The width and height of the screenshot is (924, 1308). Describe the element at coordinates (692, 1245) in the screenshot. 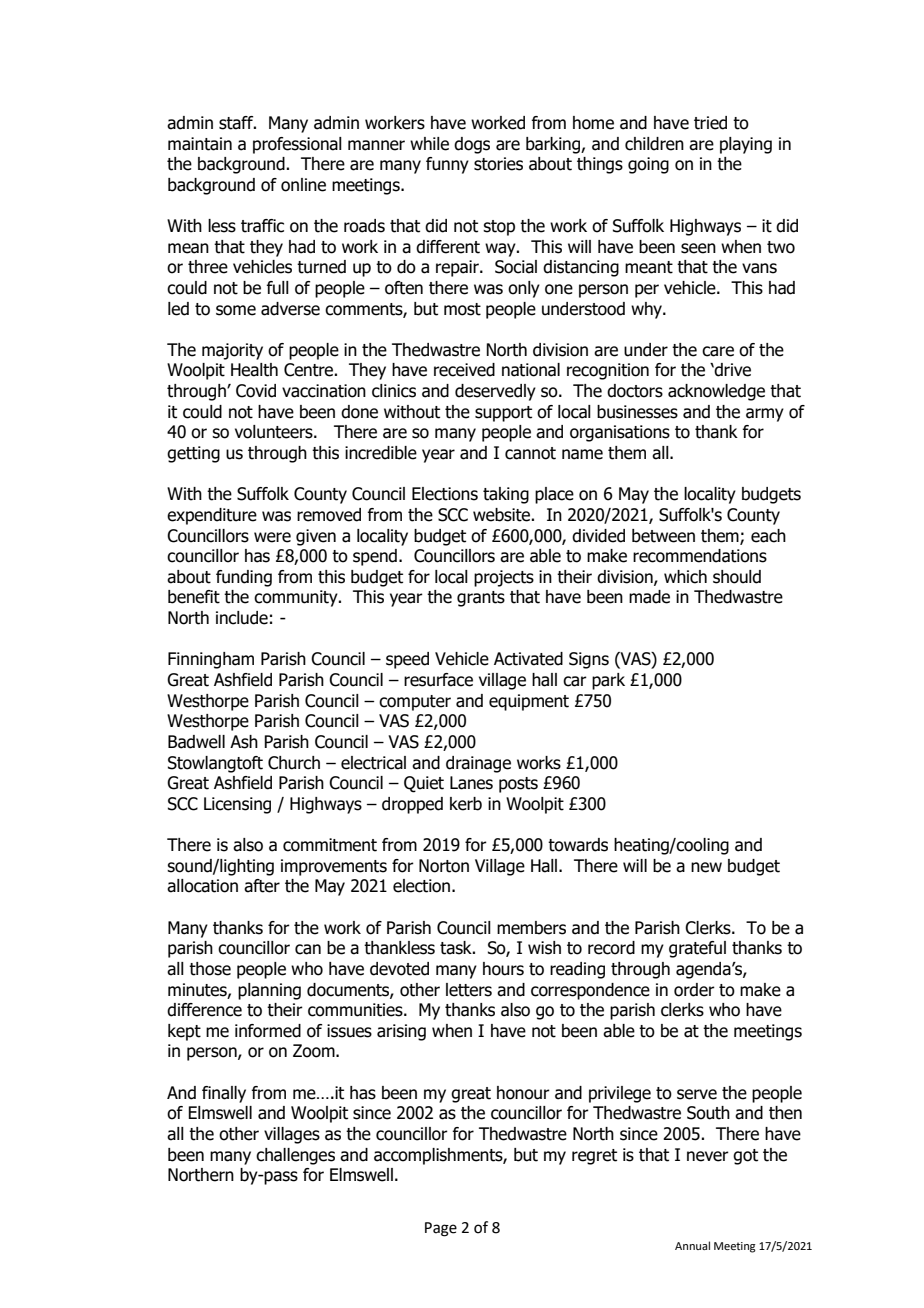

I see `Annual` at that location.
